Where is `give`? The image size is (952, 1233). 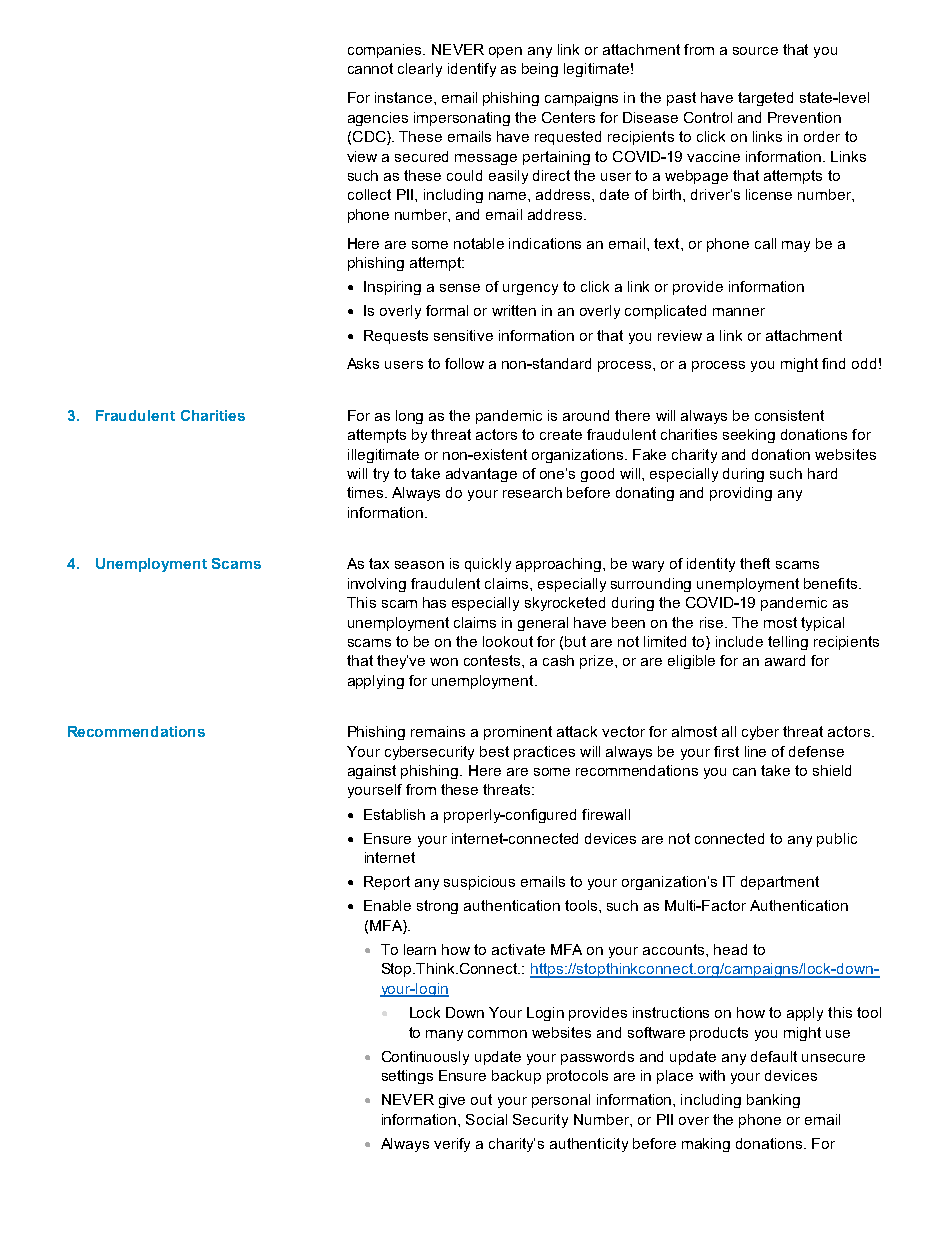
give is located at coordinates (452, 1101).
